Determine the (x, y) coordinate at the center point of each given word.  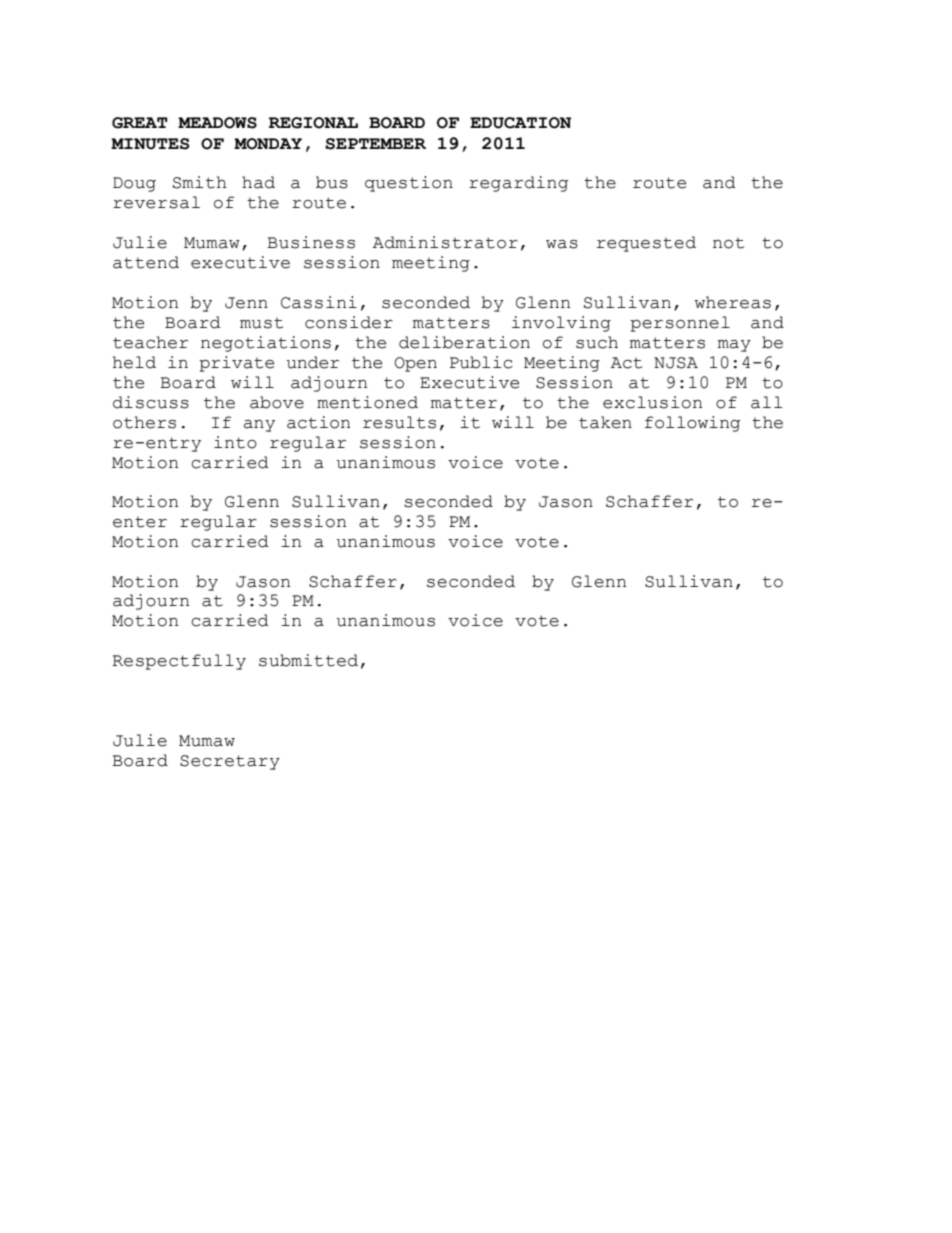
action (318, 422)
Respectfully (179, 662)
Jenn (246, 303)
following (692, 424)
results (399, 422)
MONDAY (268, 144)
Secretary (230, 762)
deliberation (464, 342)
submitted (308, 660)
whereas (733, 302)
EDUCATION (520, 123)
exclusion (652, 402)
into (235, 442)
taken (605, 422)
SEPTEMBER (375, 144)
